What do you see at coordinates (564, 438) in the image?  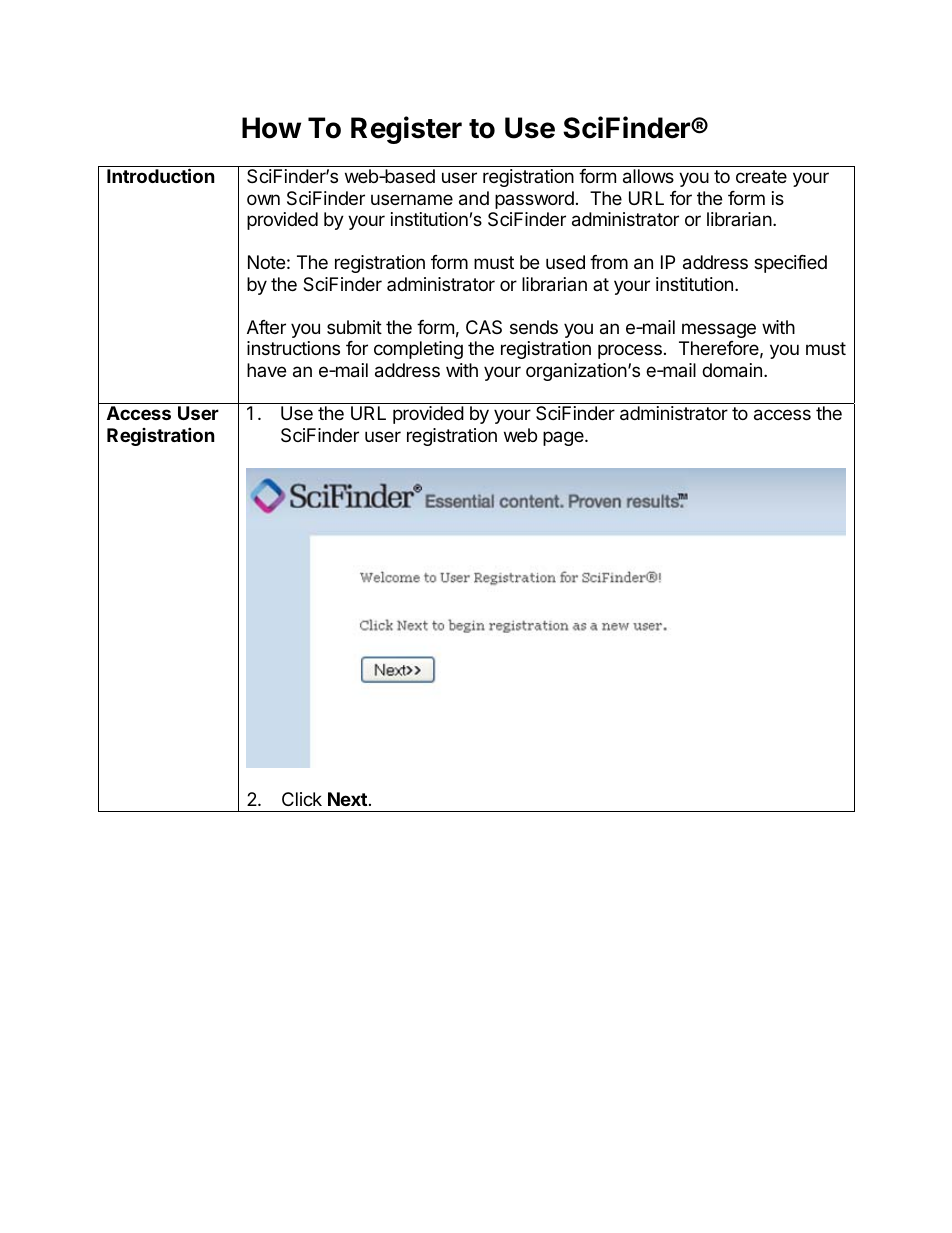 I see `page` at bounding box center [564, 438].
